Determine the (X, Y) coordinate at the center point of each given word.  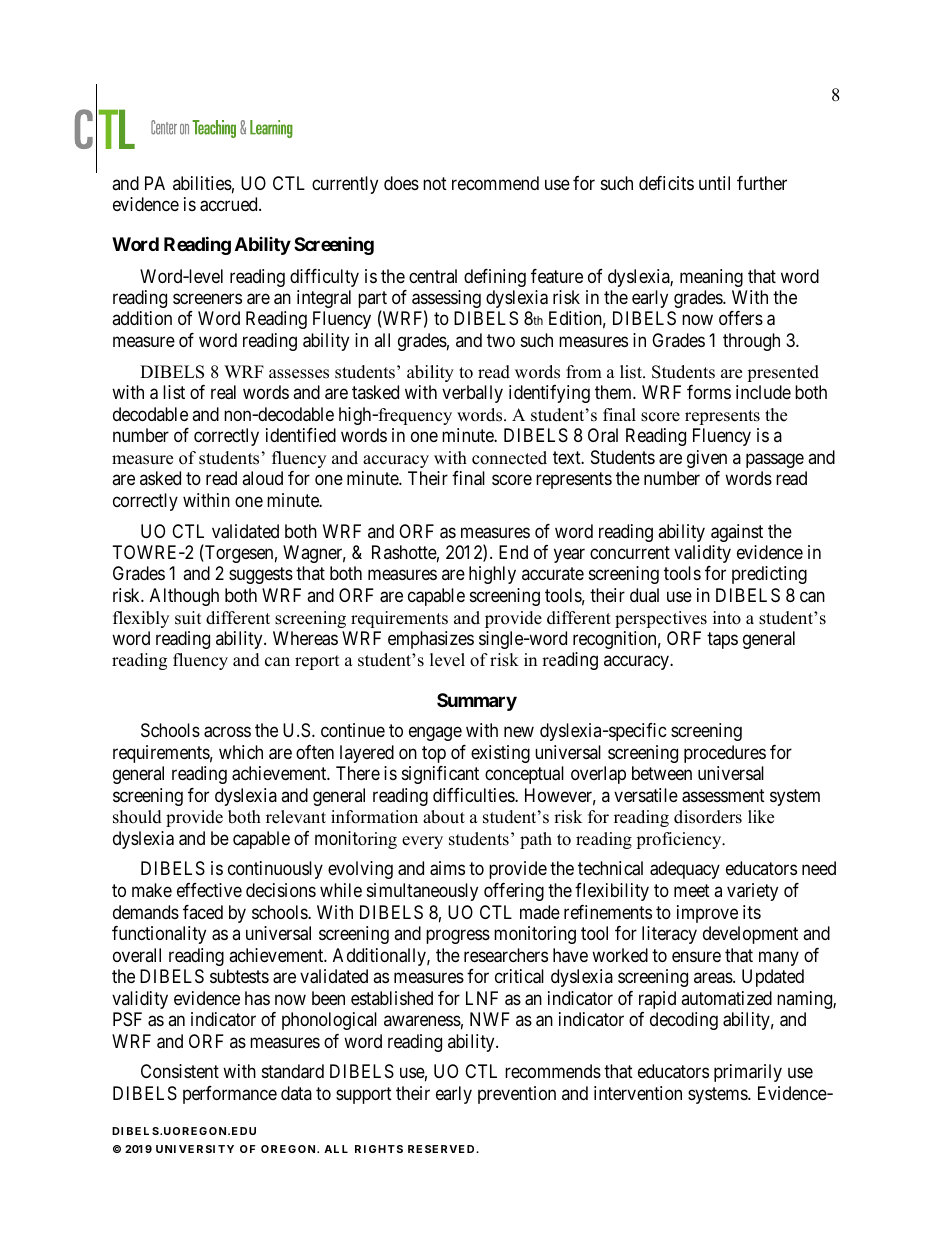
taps (722, 640)
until (714, 183)
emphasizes (431, 640)
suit (188, 618)
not (435, 183)
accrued (230, 204)
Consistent (180, 1071)
